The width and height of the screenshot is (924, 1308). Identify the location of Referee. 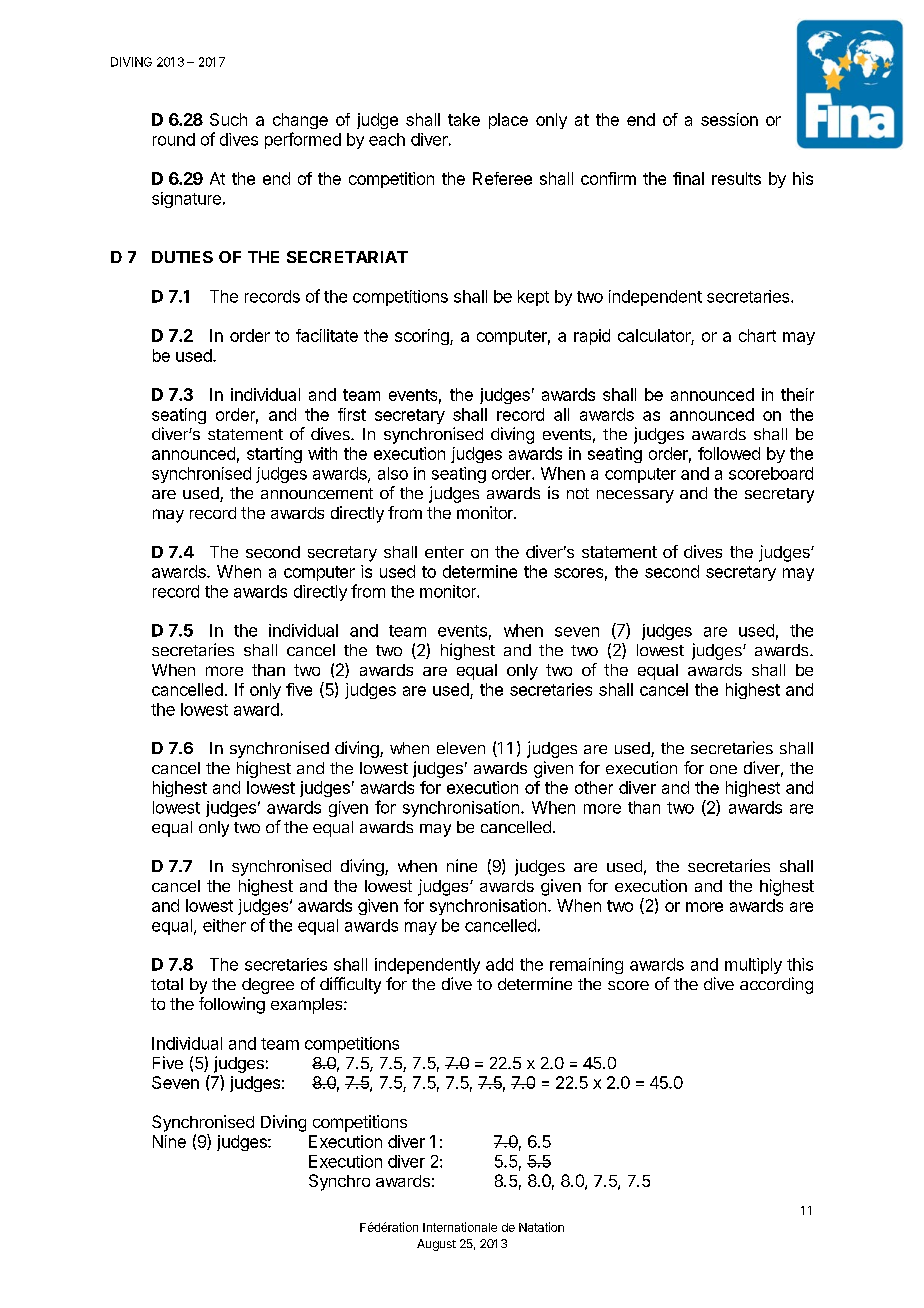
(502, 178).
